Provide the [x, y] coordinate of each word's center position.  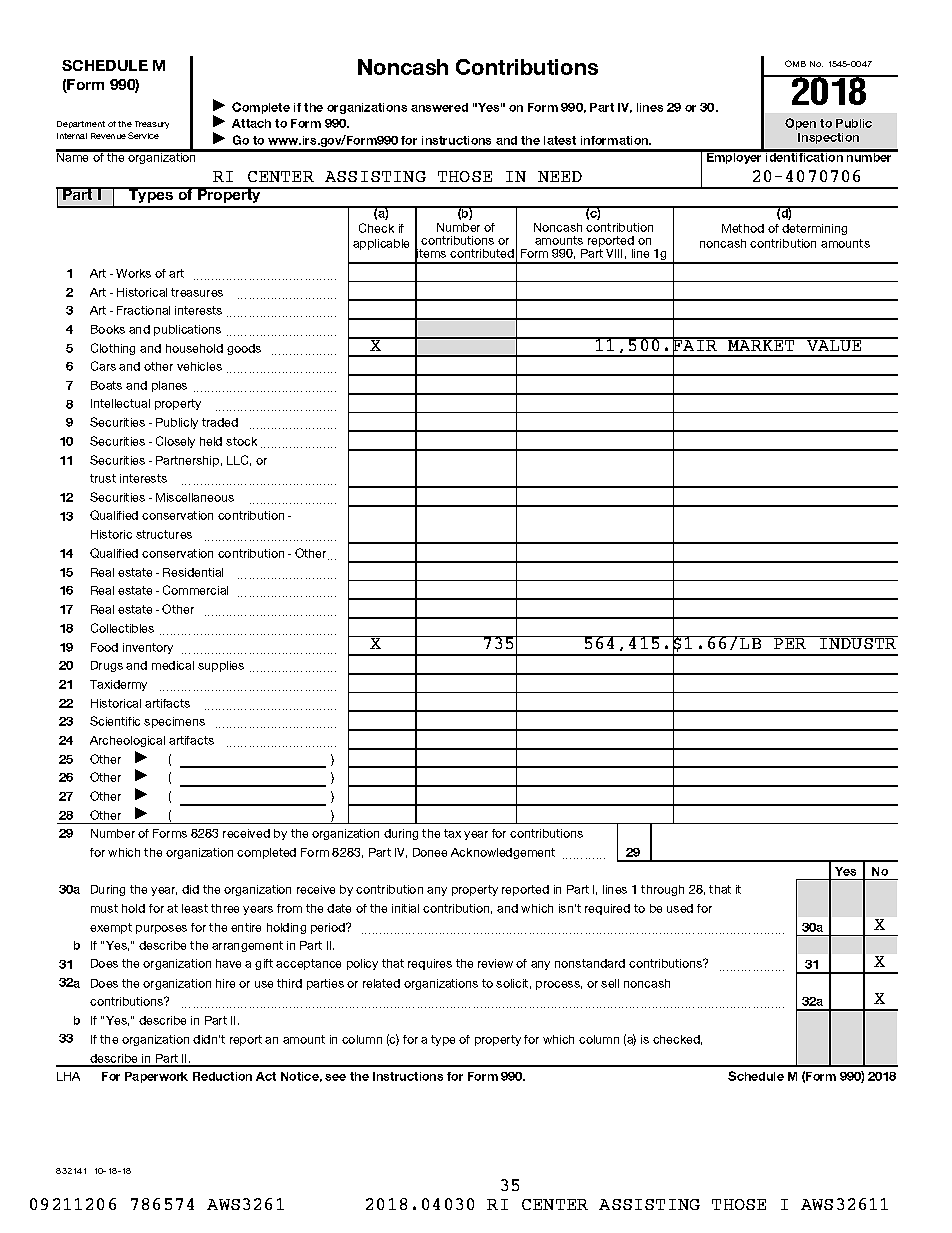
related [381, 983]
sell [610, 983]
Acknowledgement [503, 853]
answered [439, 107]
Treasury [152, 125]
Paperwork [156, 1077]
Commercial [195, 590]
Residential [193, 572]
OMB [795, 63]
